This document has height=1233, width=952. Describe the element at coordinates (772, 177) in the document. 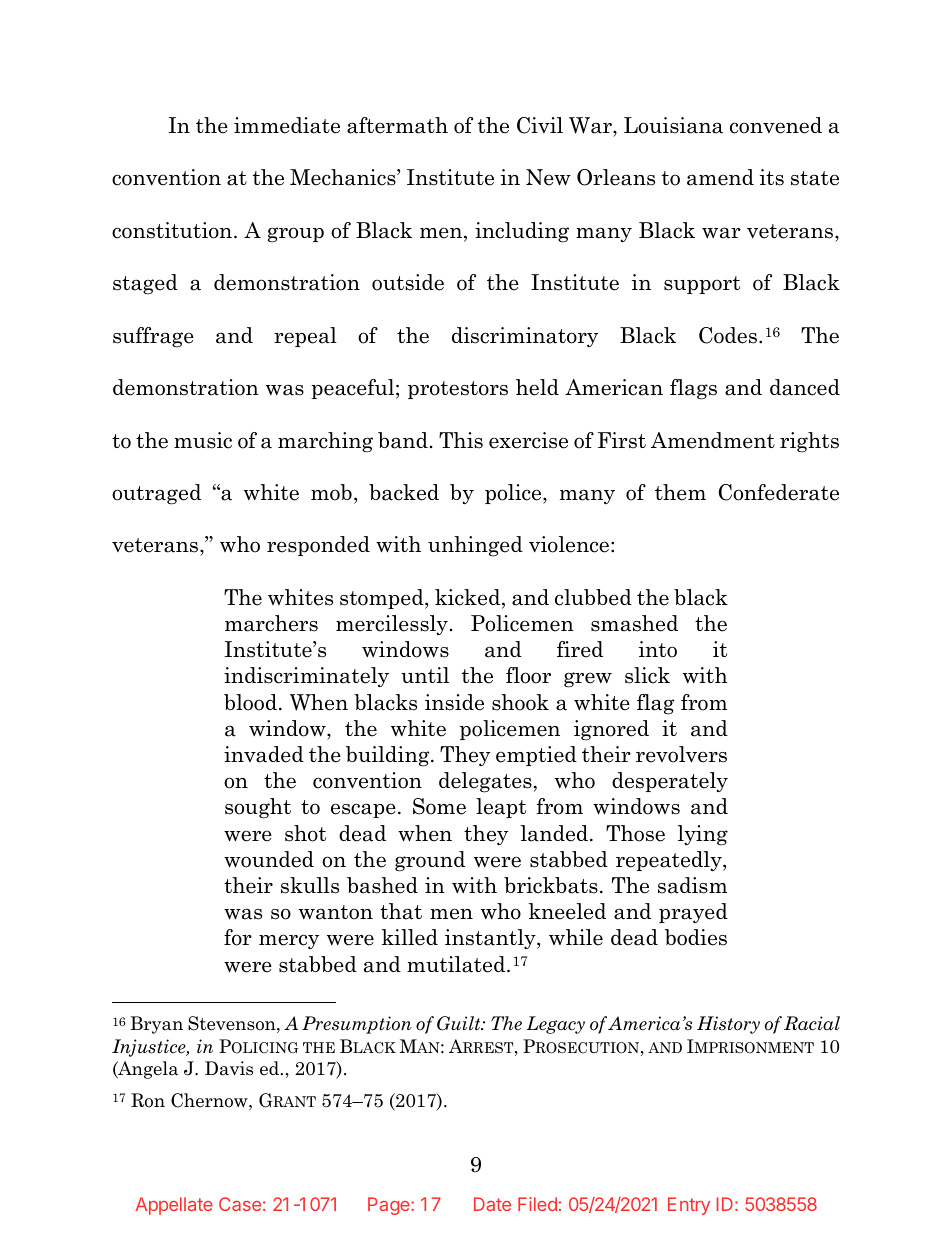

I see `its` at that location.
